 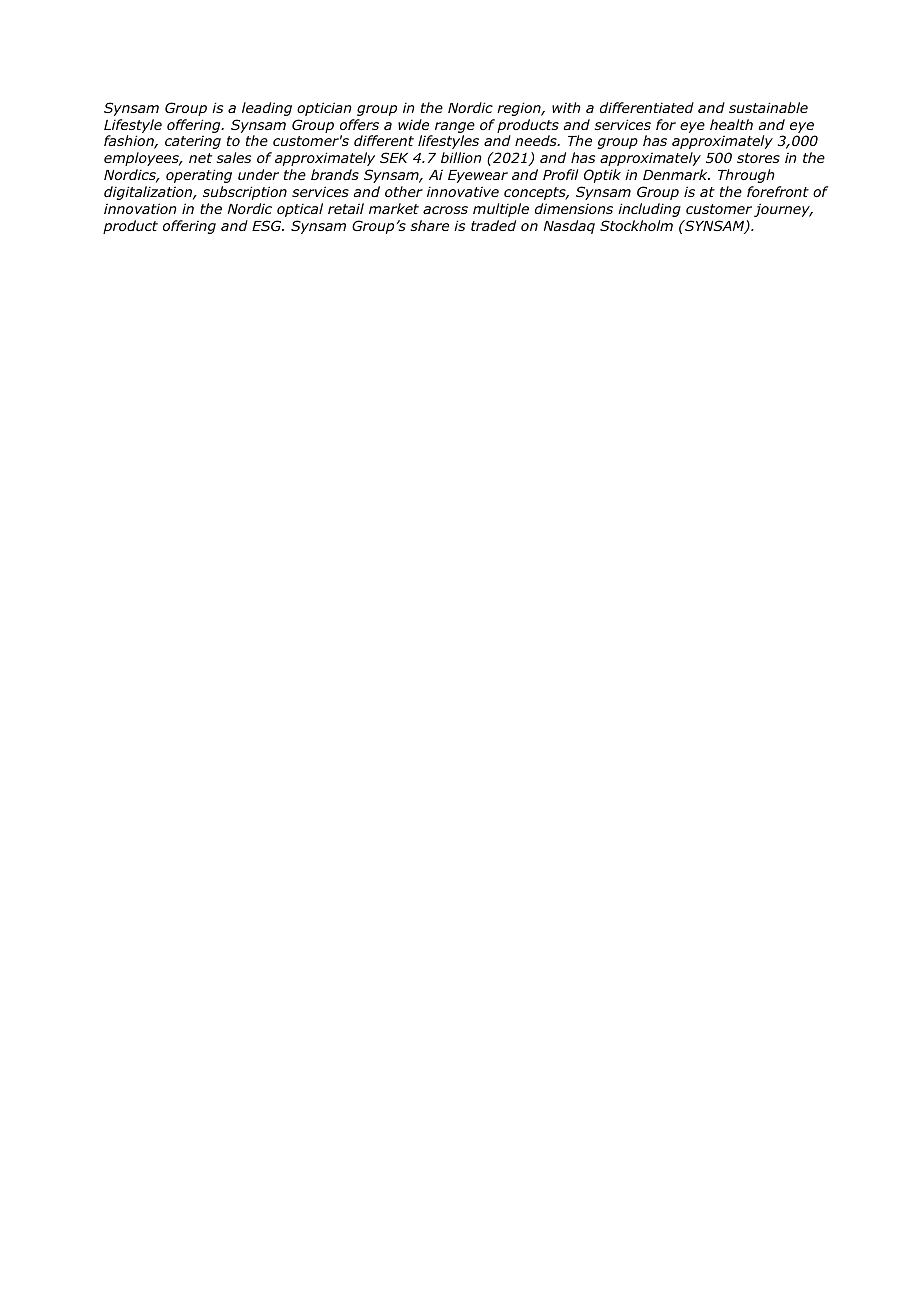 What do you see at coordinates (676, 174) in the page?
I see `Denmark` at bounding box center [676, 174].
